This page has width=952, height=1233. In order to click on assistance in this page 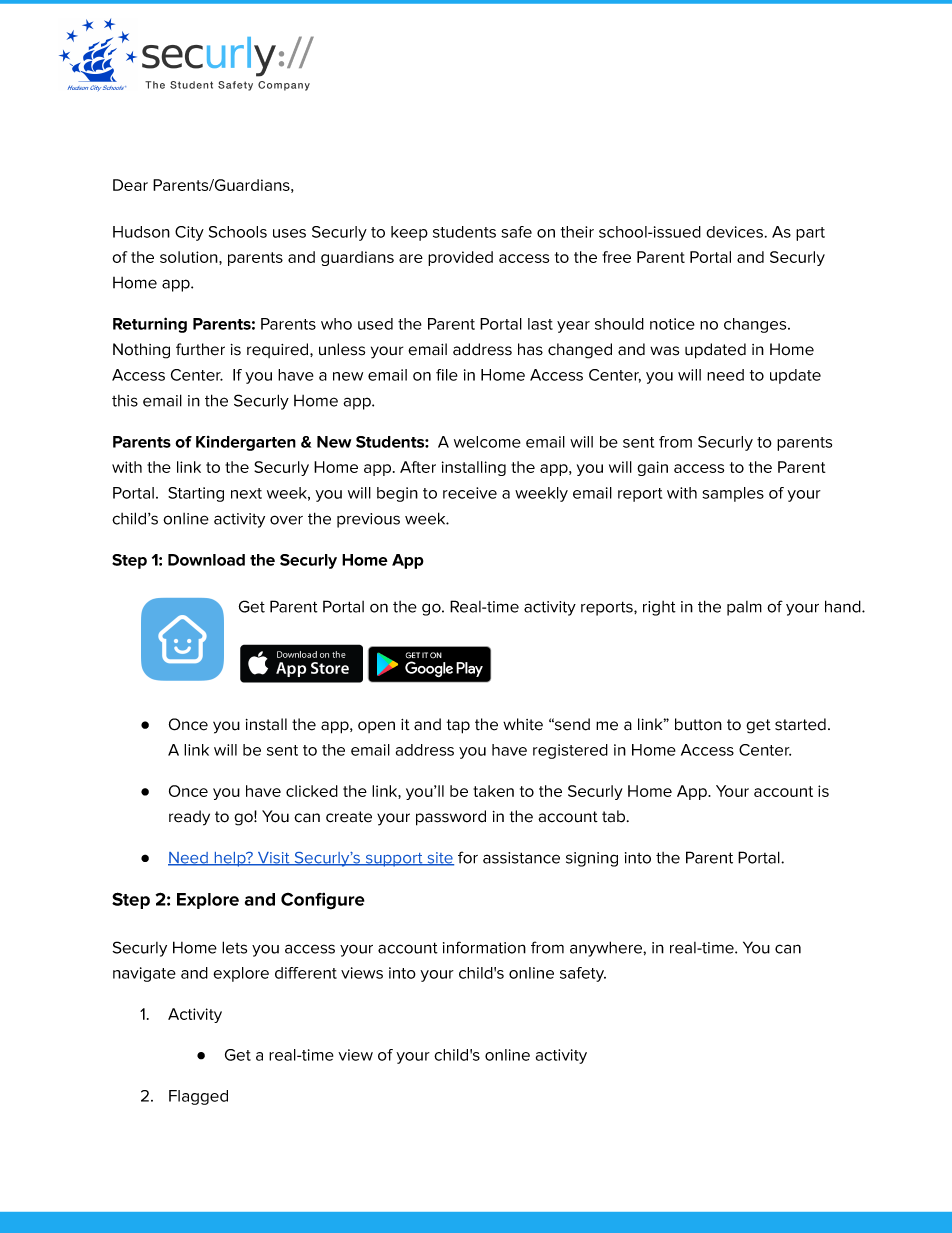, I will do `click(521, 858)`.
